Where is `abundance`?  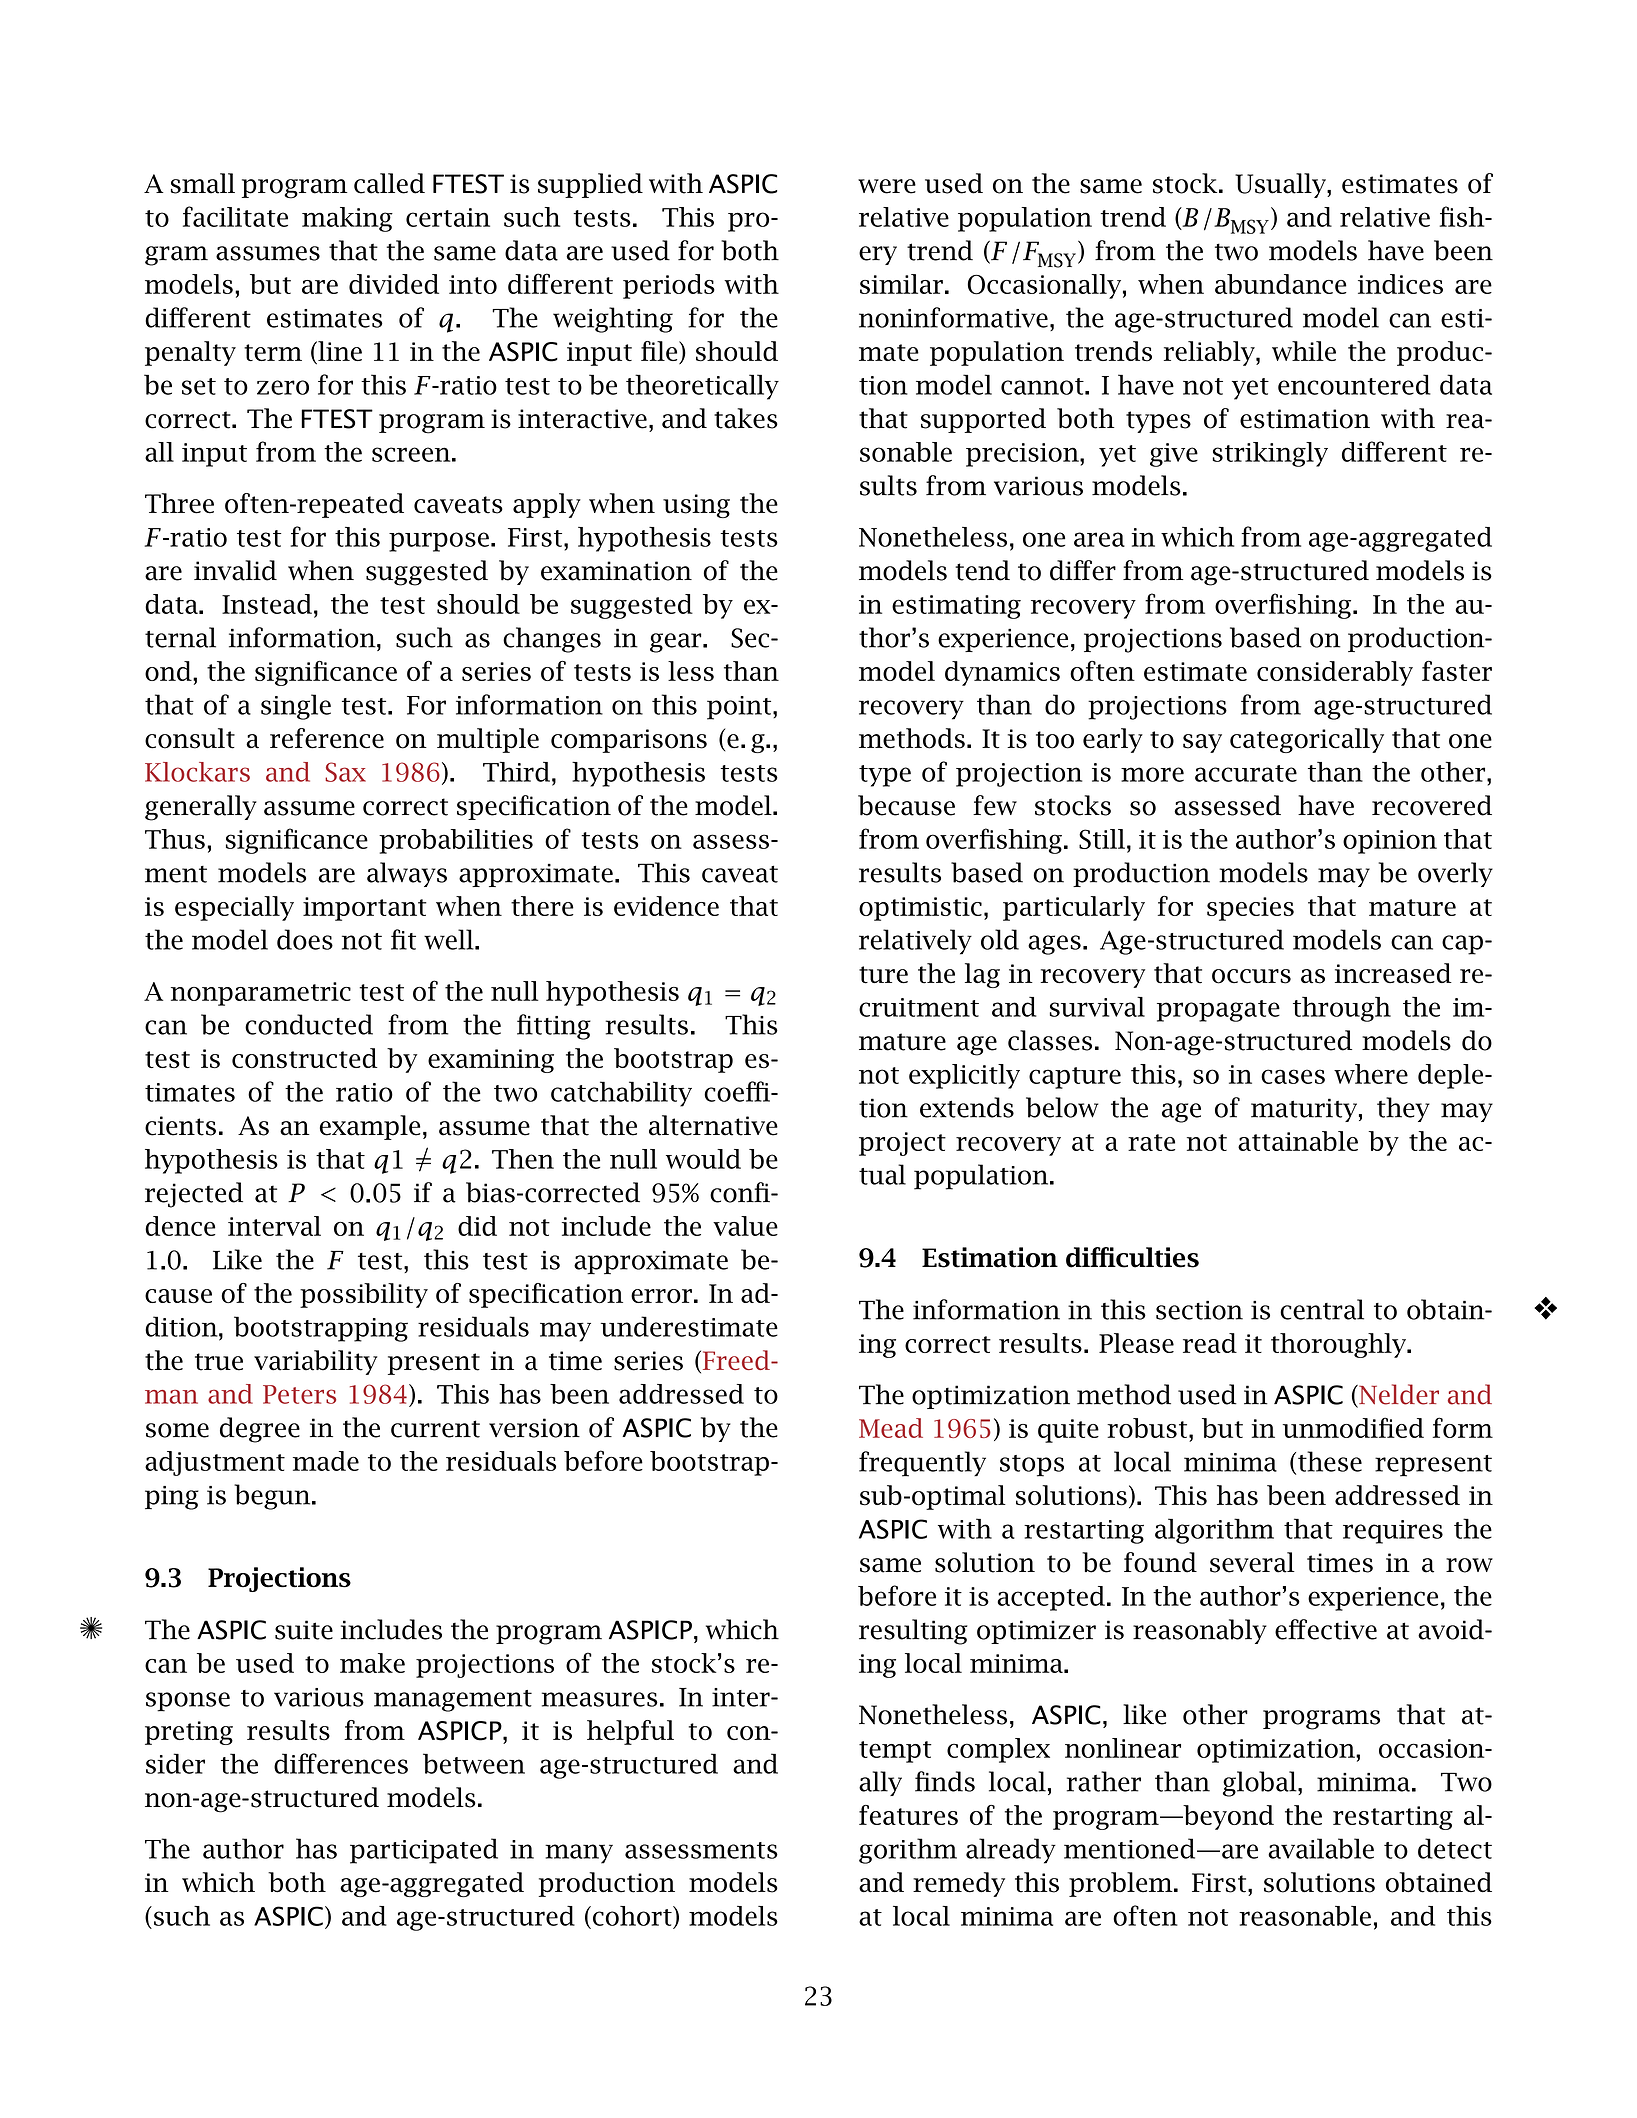 abundance is located at coordinates (1281, 284).
